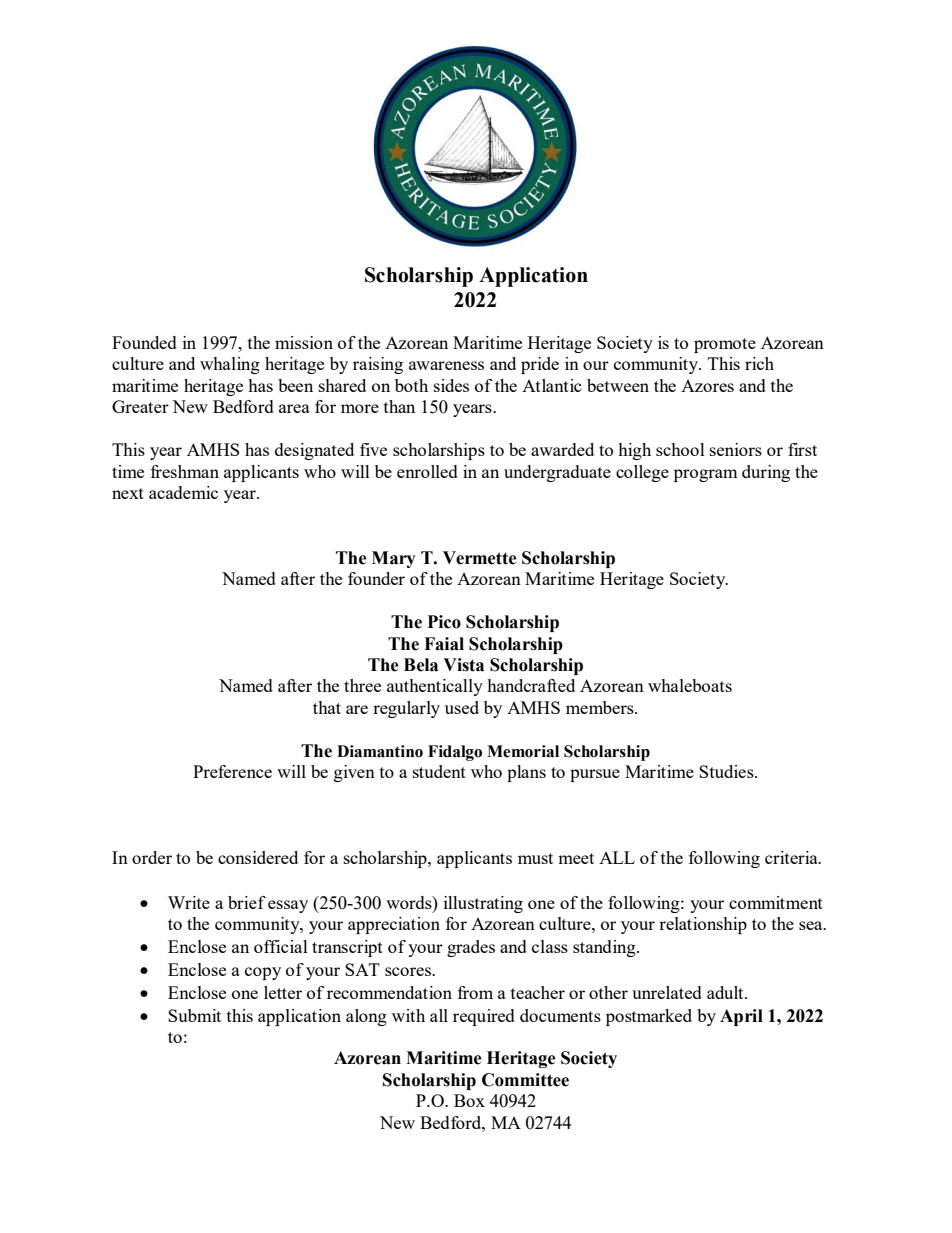  What do you see at coordinates (601, 707) in the screenshot?
I see `members` at bounding box center [601, 707].
